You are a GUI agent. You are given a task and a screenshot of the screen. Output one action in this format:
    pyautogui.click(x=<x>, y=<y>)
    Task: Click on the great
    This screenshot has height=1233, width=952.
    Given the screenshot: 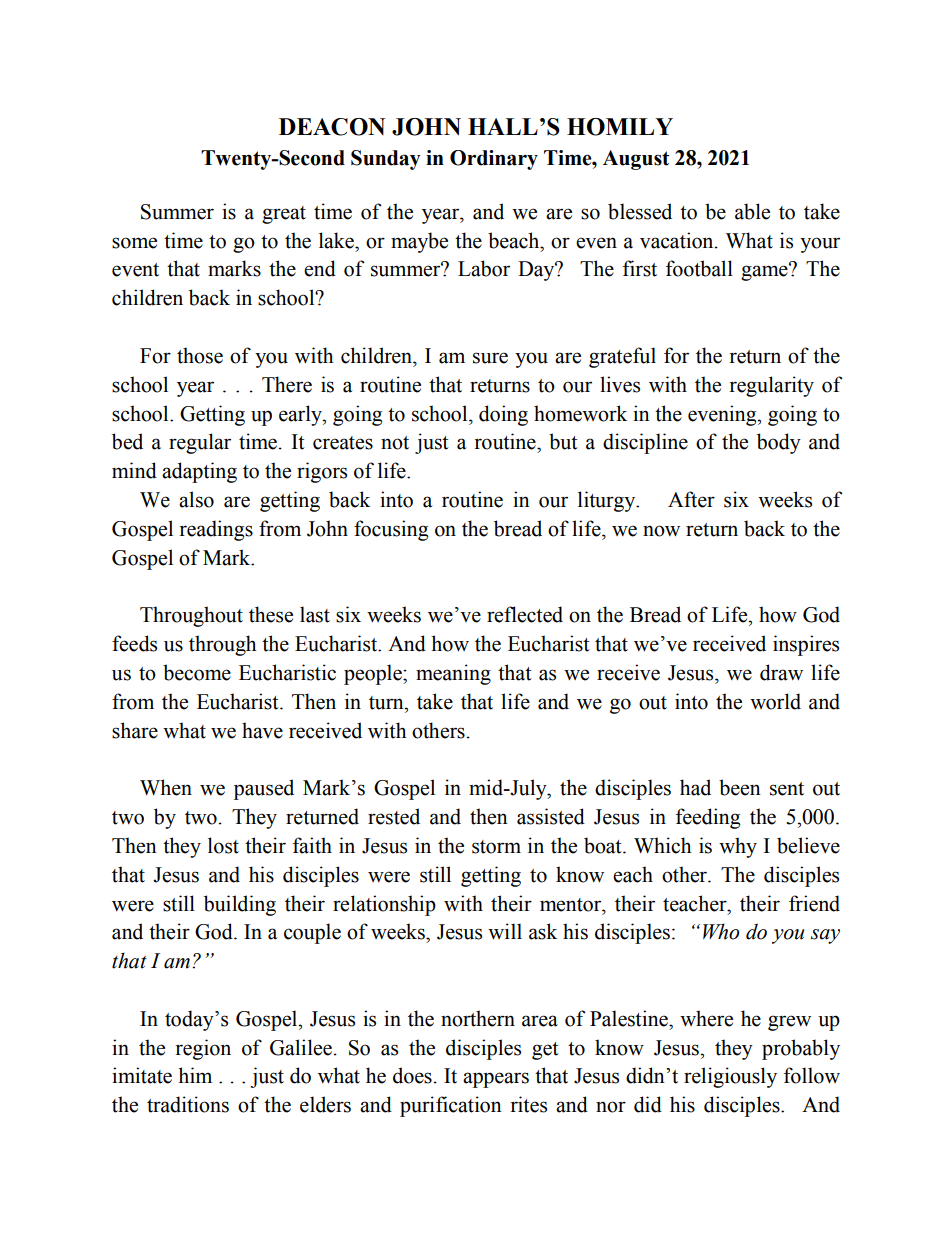 What is the action you would take?
    pyautogui.click(x=284, y=215)
